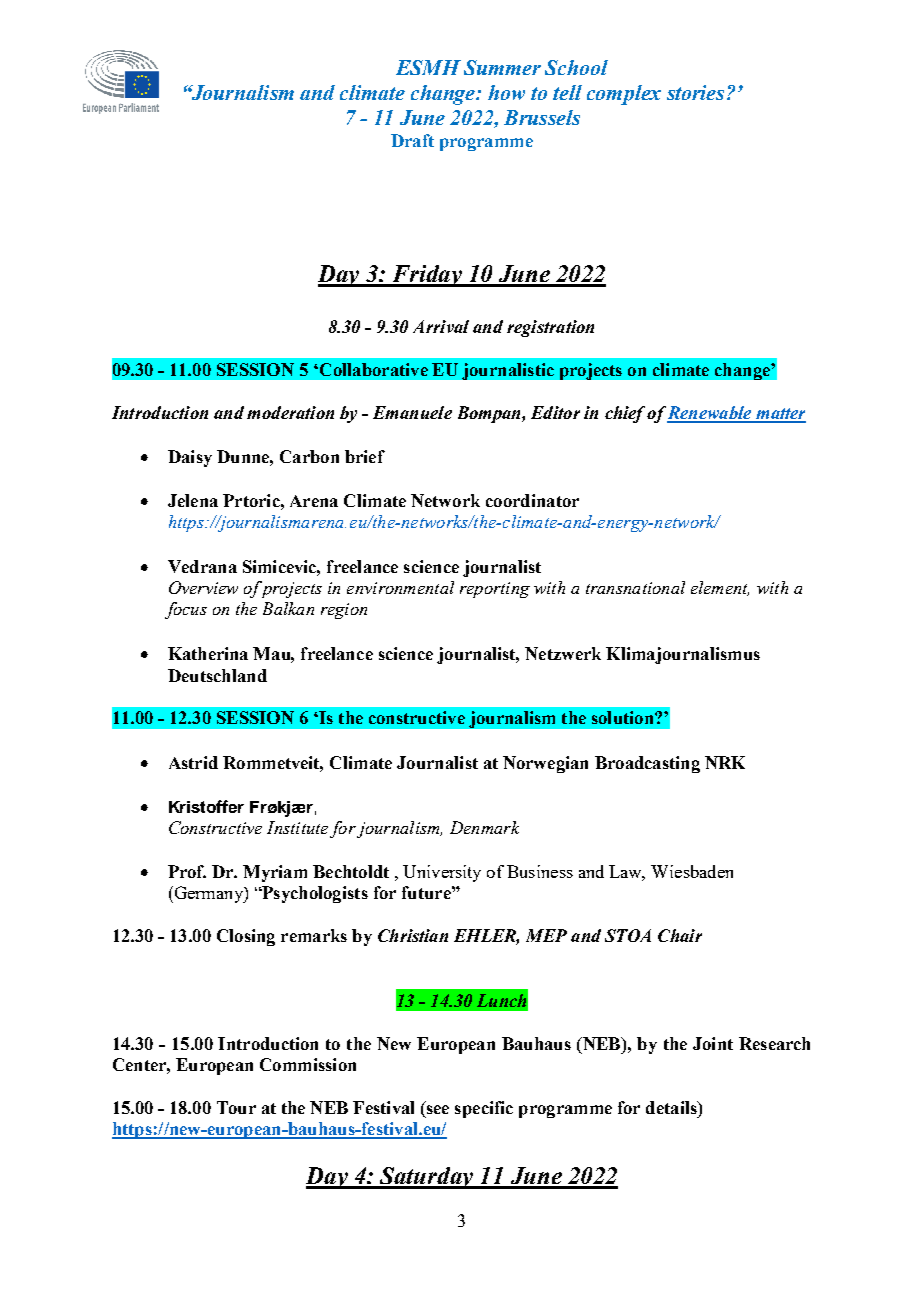  I want to click on Tour, so click(236, 1107).
